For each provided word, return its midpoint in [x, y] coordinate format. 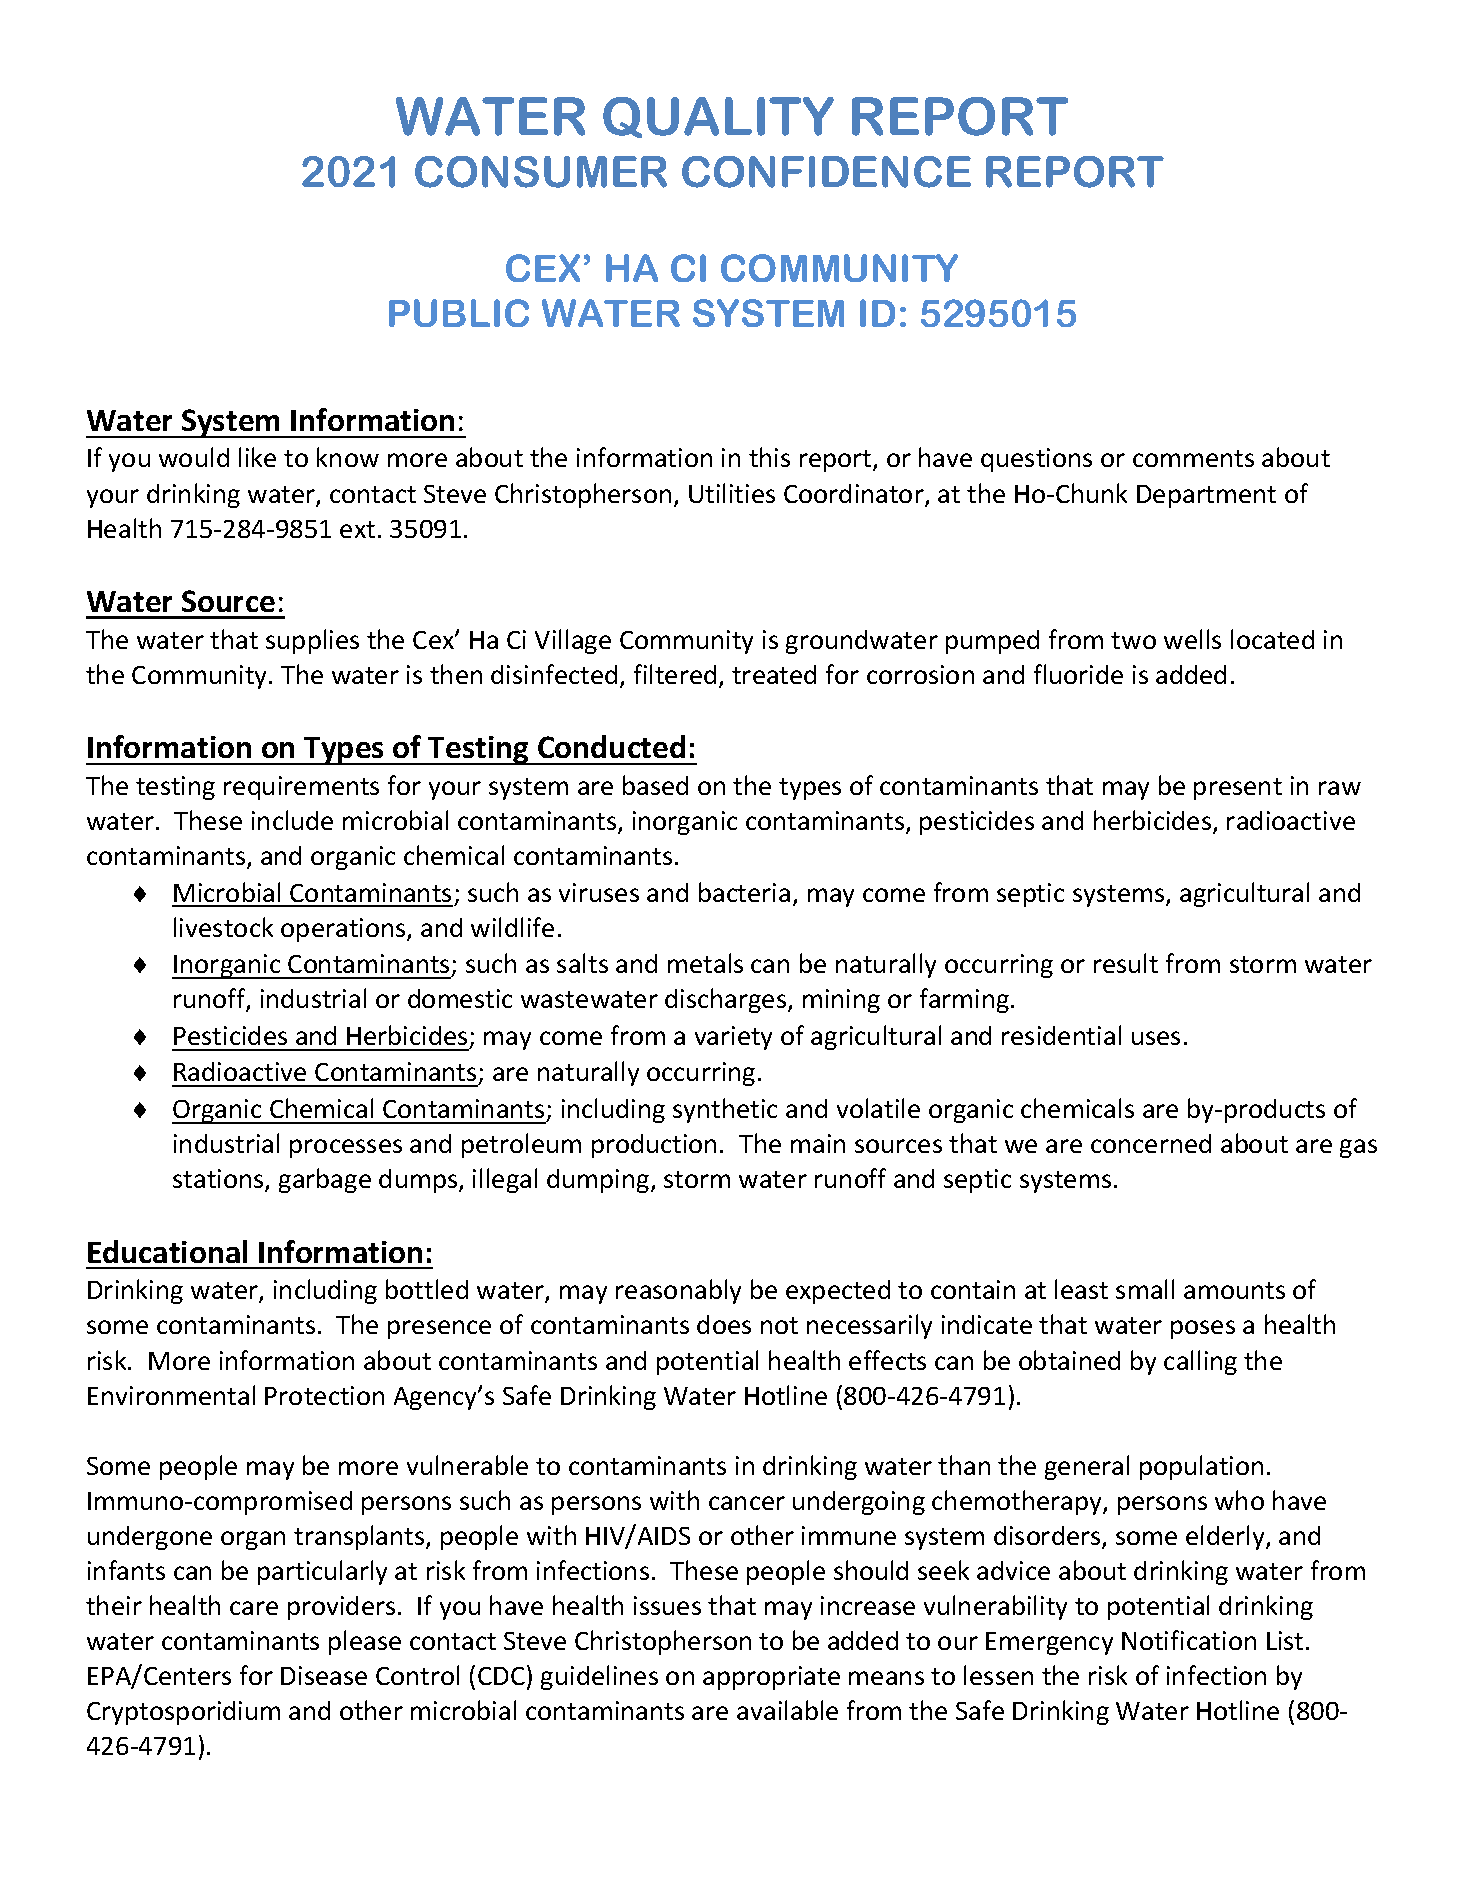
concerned [1151, 1143]
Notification [1189, 1640]
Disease [324, 1675]
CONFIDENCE [826, 172]
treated [774, 674]
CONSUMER [541, 172]
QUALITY [718, 117]
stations [219, 1180]
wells [1192, 639]
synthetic [725, 1110]
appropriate [771, 1678]
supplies [312, 641]
